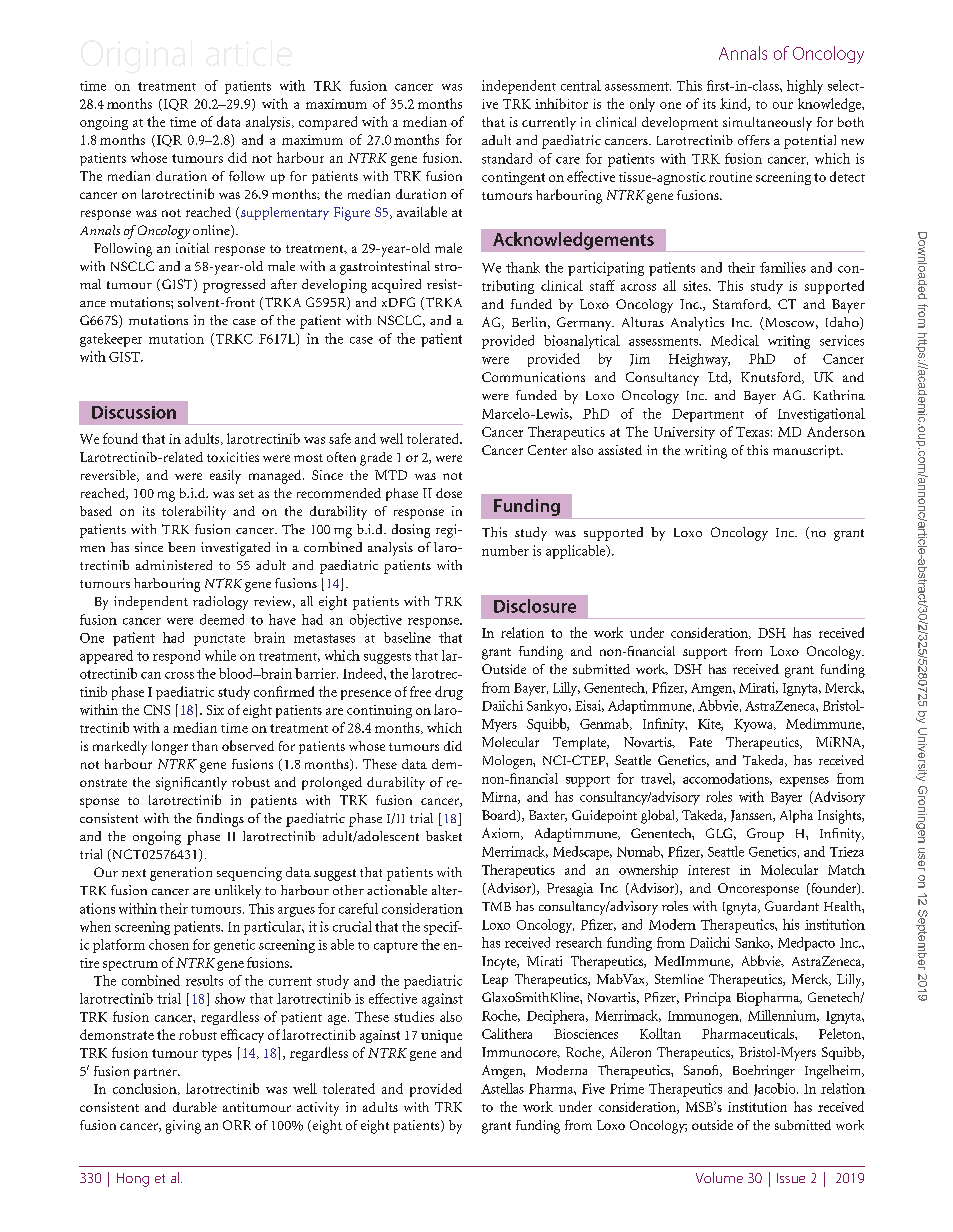 The image size is (953, 1232). Describe the element at coordinates (219, 640) in the document. I see `punctate` at that location.
